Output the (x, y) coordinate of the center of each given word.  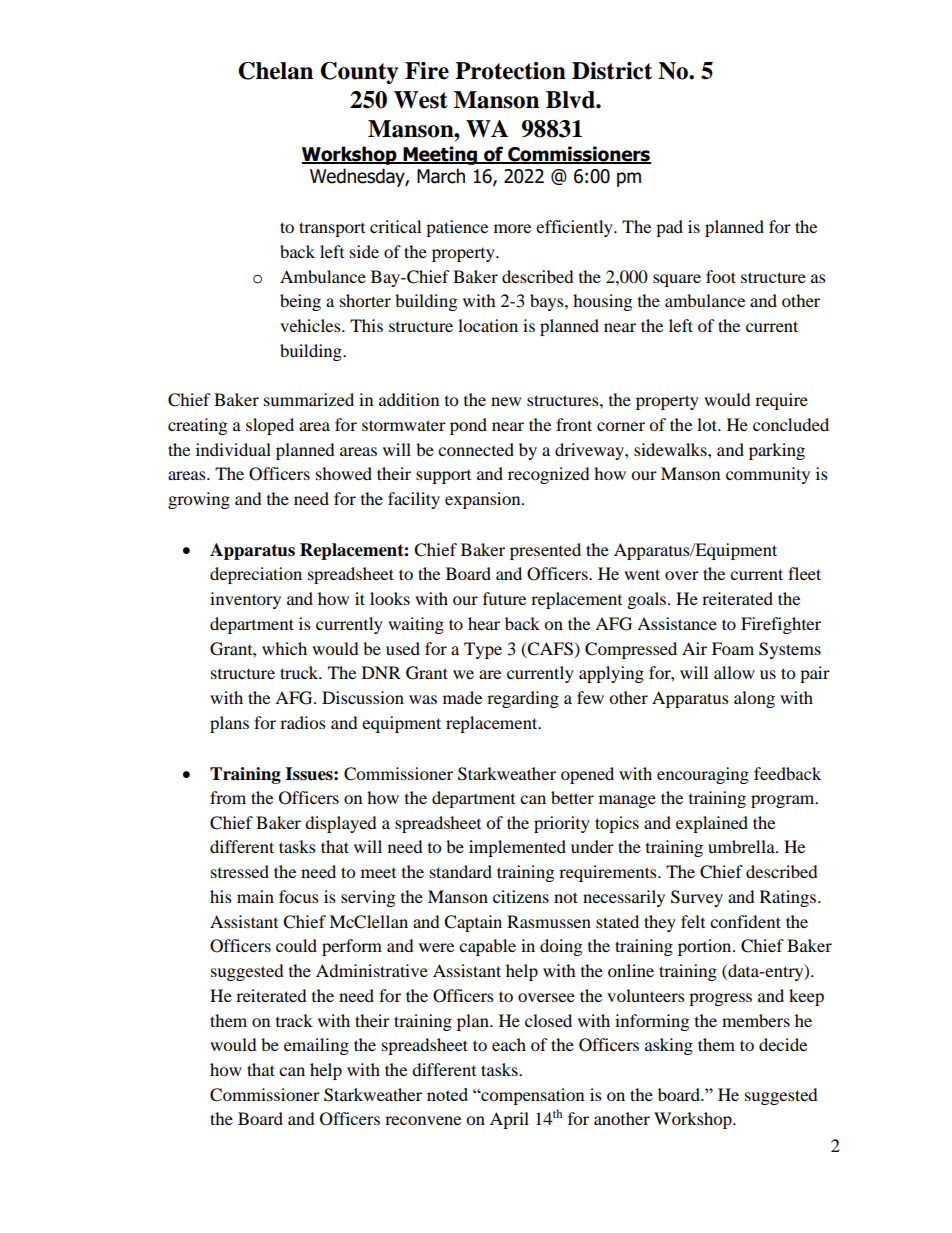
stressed (240, 871)
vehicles (311, 325)
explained (712, 824)
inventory (245, 600)
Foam (733, 648)
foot (721, 276)
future (504, 598)
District (612, 71)
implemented (517, 848)
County (359, 73)
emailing (316, 1046)
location (488, 325)
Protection (510, 71)
